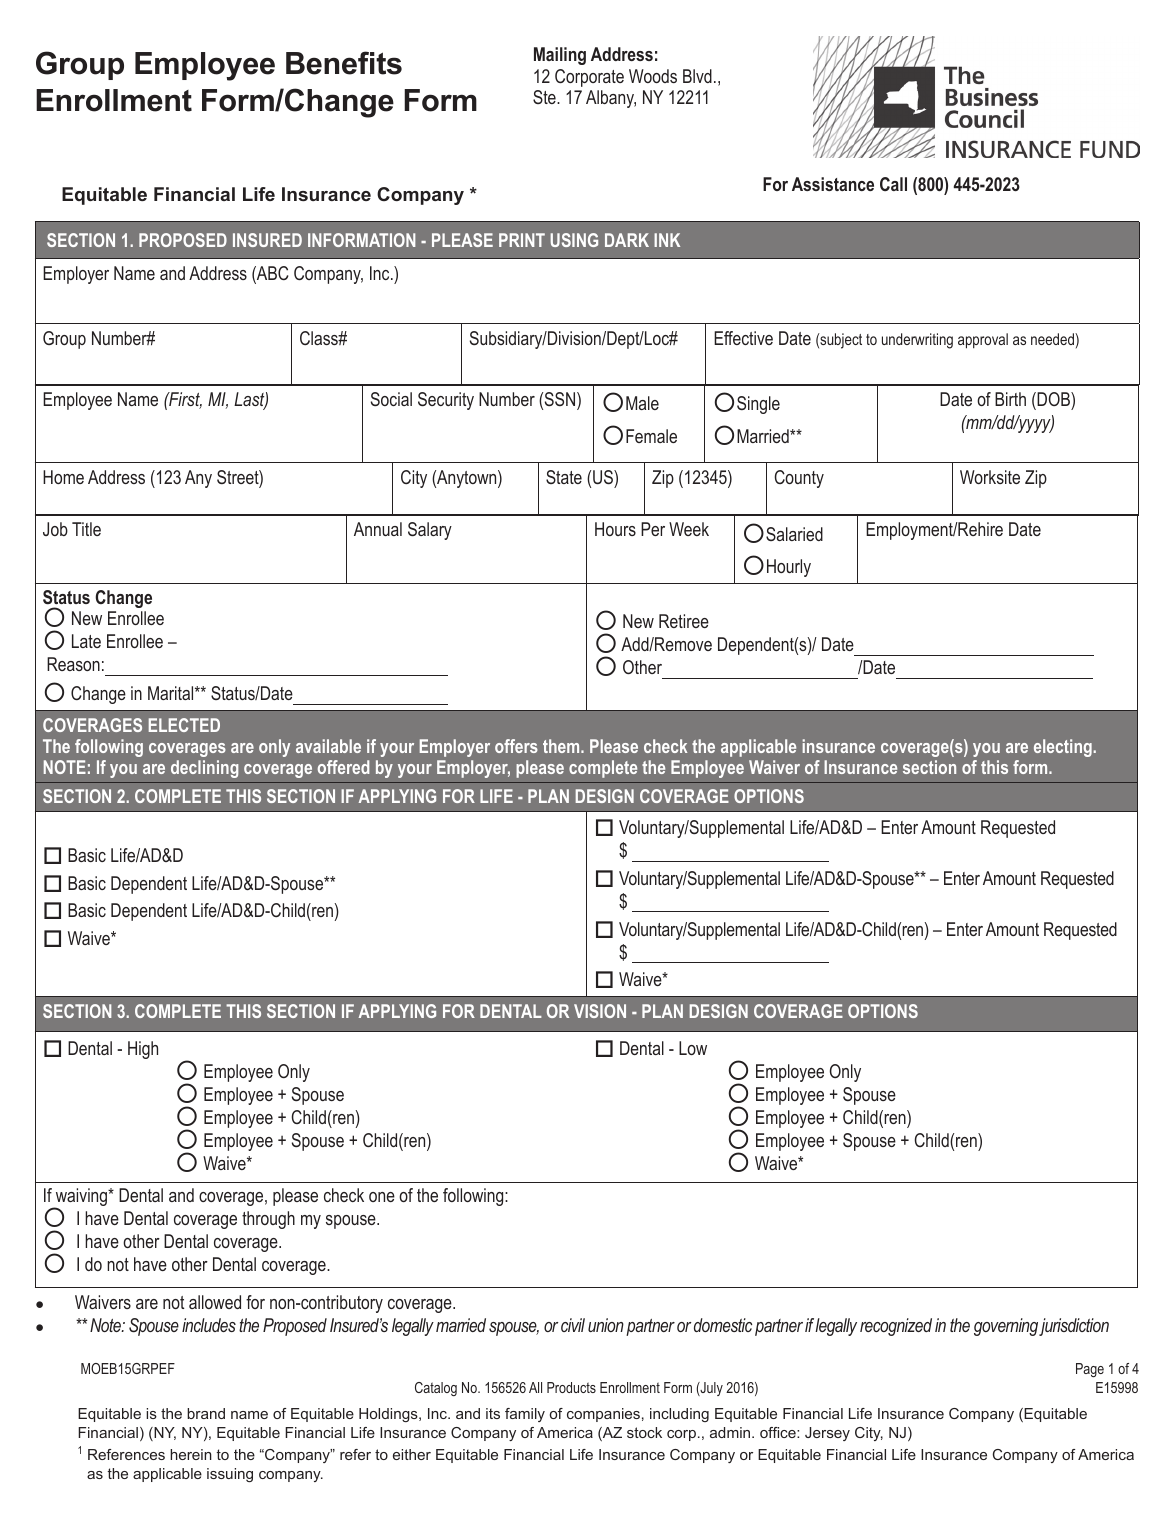  I want to click on offers, so click(516, 746).
